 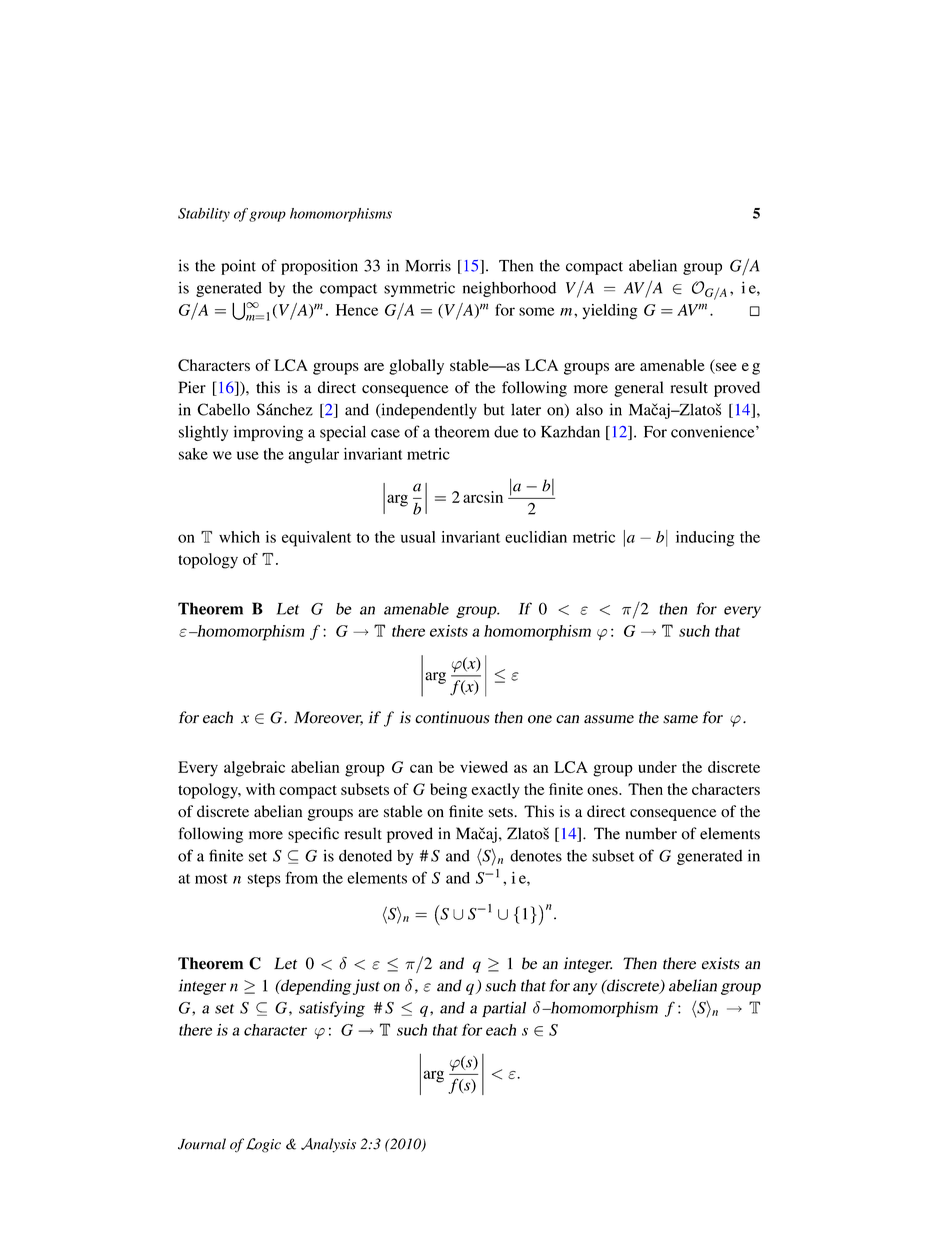 I want to click on algebraic, so click(x=254, y=769).
